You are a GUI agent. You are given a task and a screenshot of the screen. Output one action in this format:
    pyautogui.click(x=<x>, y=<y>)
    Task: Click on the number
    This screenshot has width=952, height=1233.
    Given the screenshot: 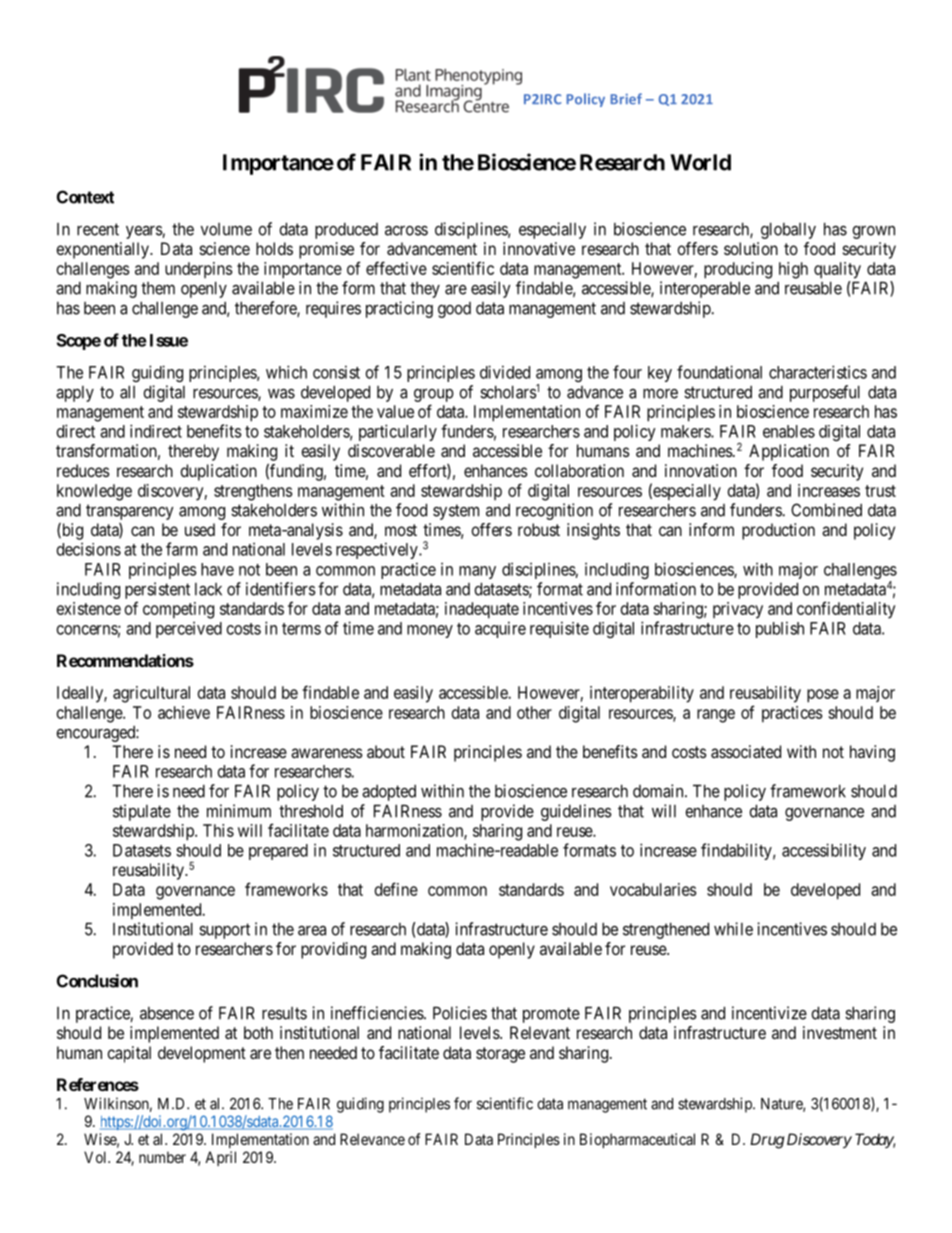 What is the action you would take?
    pyautogui.click(x=162, y=1157)
